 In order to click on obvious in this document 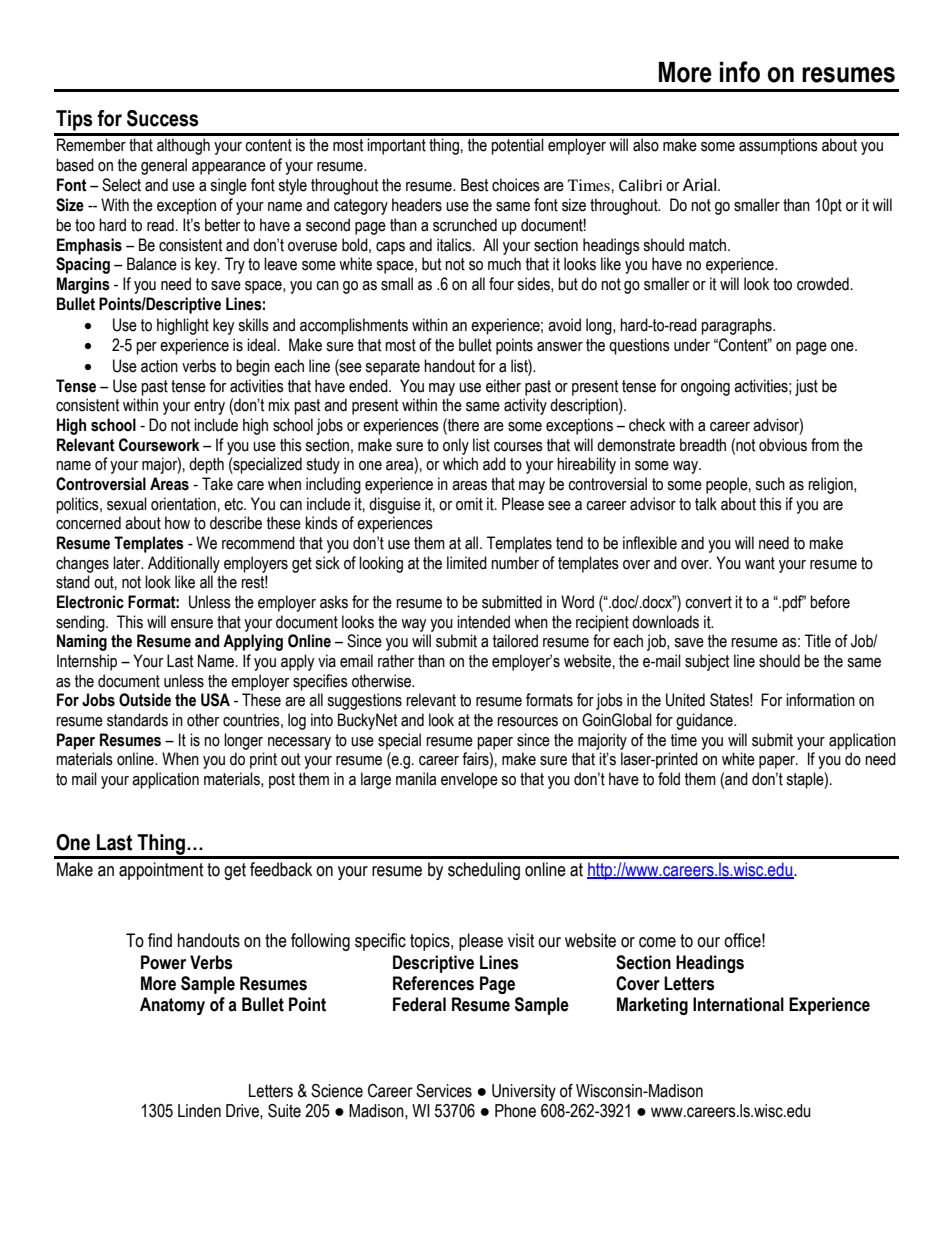, I will do `click(783, 445)`.
